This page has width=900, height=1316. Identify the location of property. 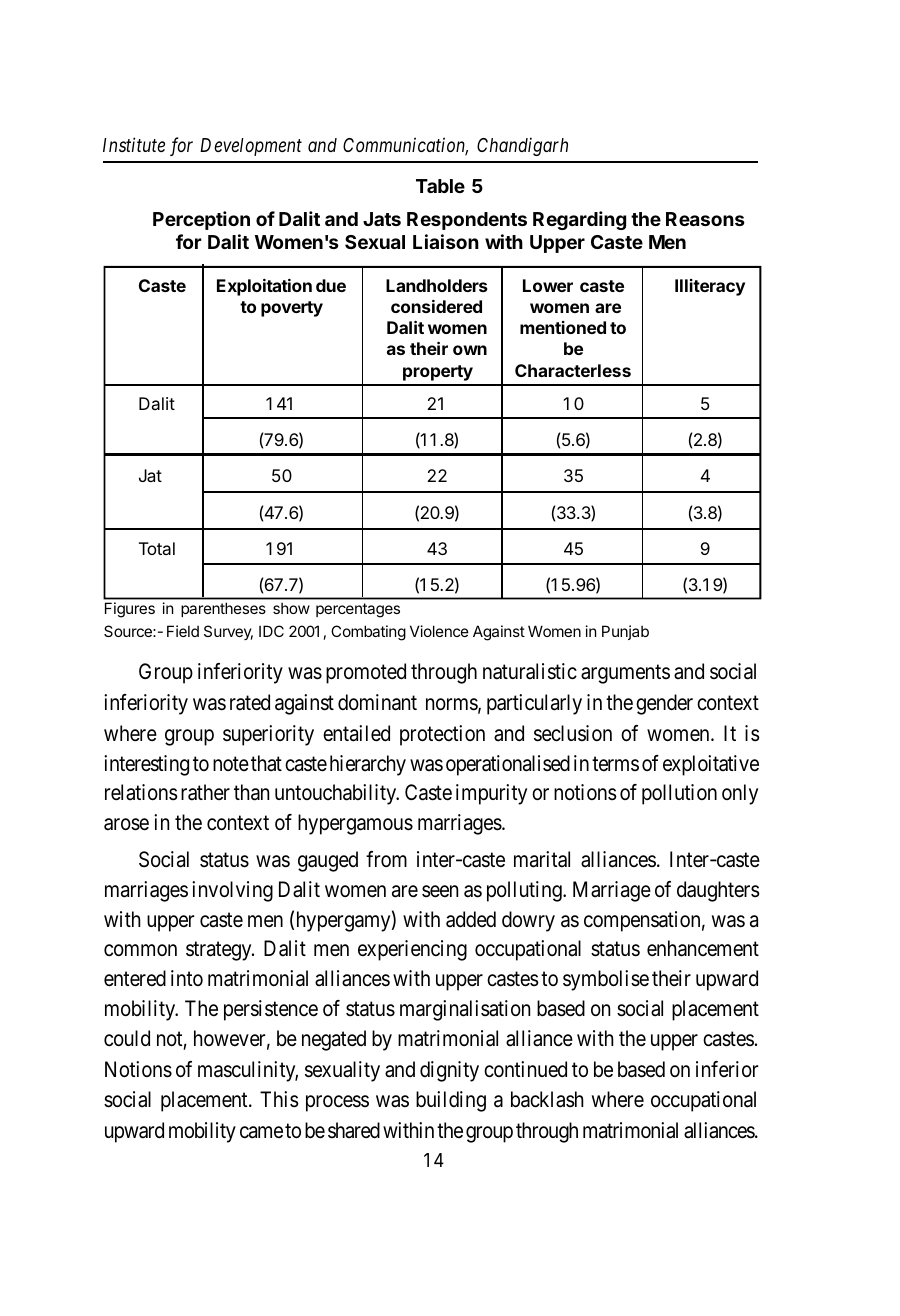
(438, 373).
